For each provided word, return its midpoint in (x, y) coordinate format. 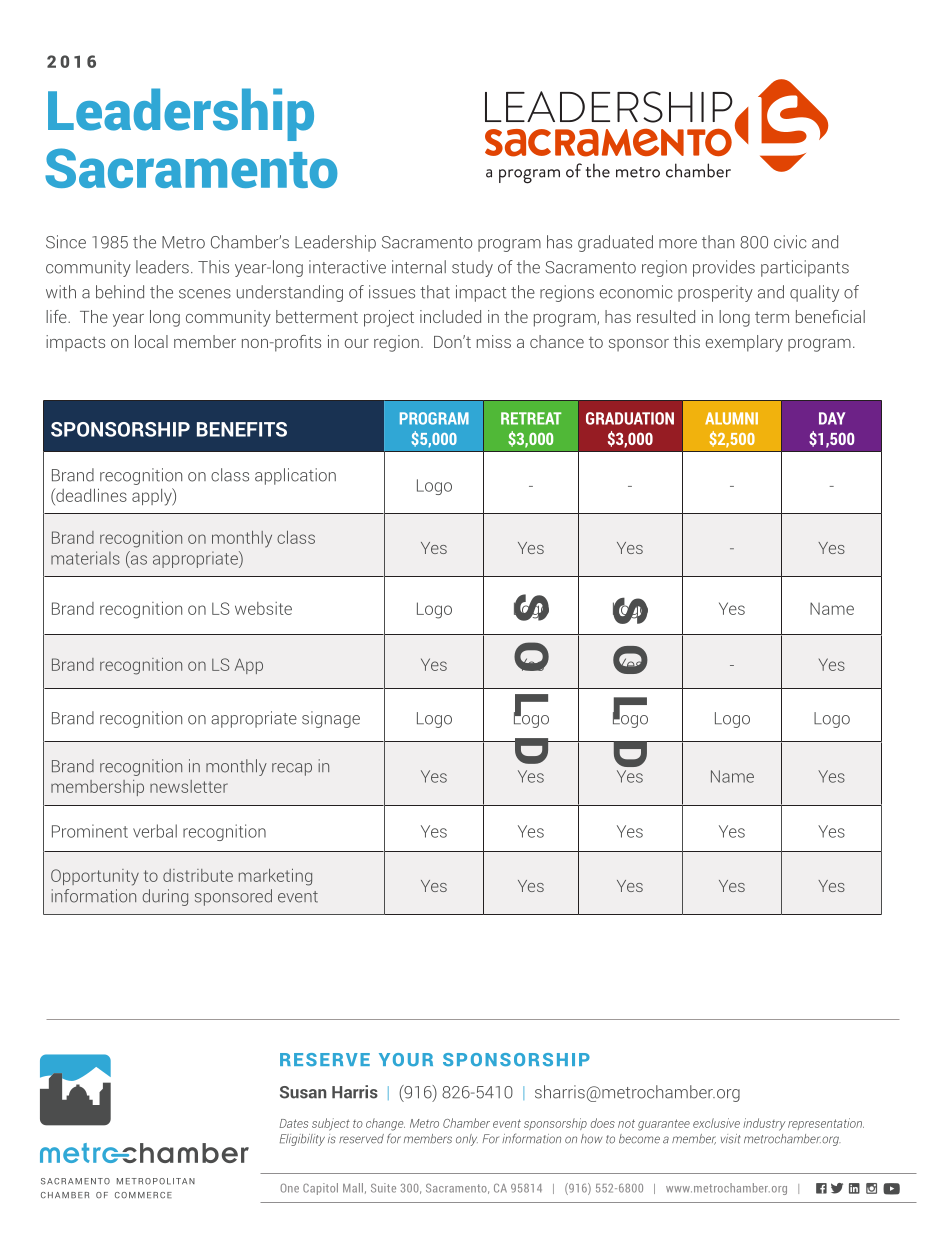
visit (731, 1139)
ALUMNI (731, 418)
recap (292, 769)
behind (120, 292)
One (289, 1188)
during (165, 897)
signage (331, 719)
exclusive (716, 1123)
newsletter (189, 786)
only (467, 1140)
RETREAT (531, 418)
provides (724, 268)
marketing (275, 877)
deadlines (90, 495)
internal (419, 267)
